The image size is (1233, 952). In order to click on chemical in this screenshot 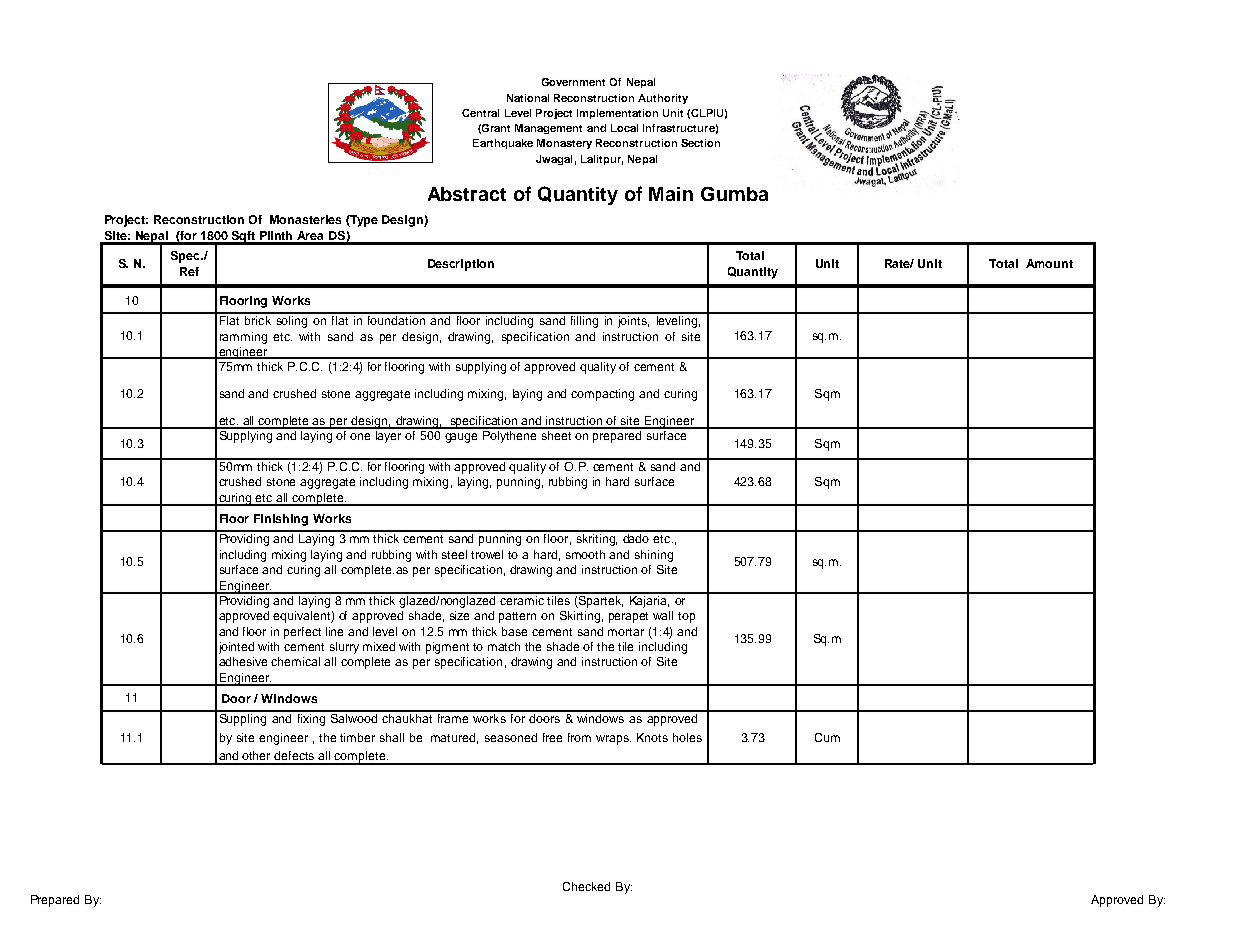, I will do `click(295, 661)`.
